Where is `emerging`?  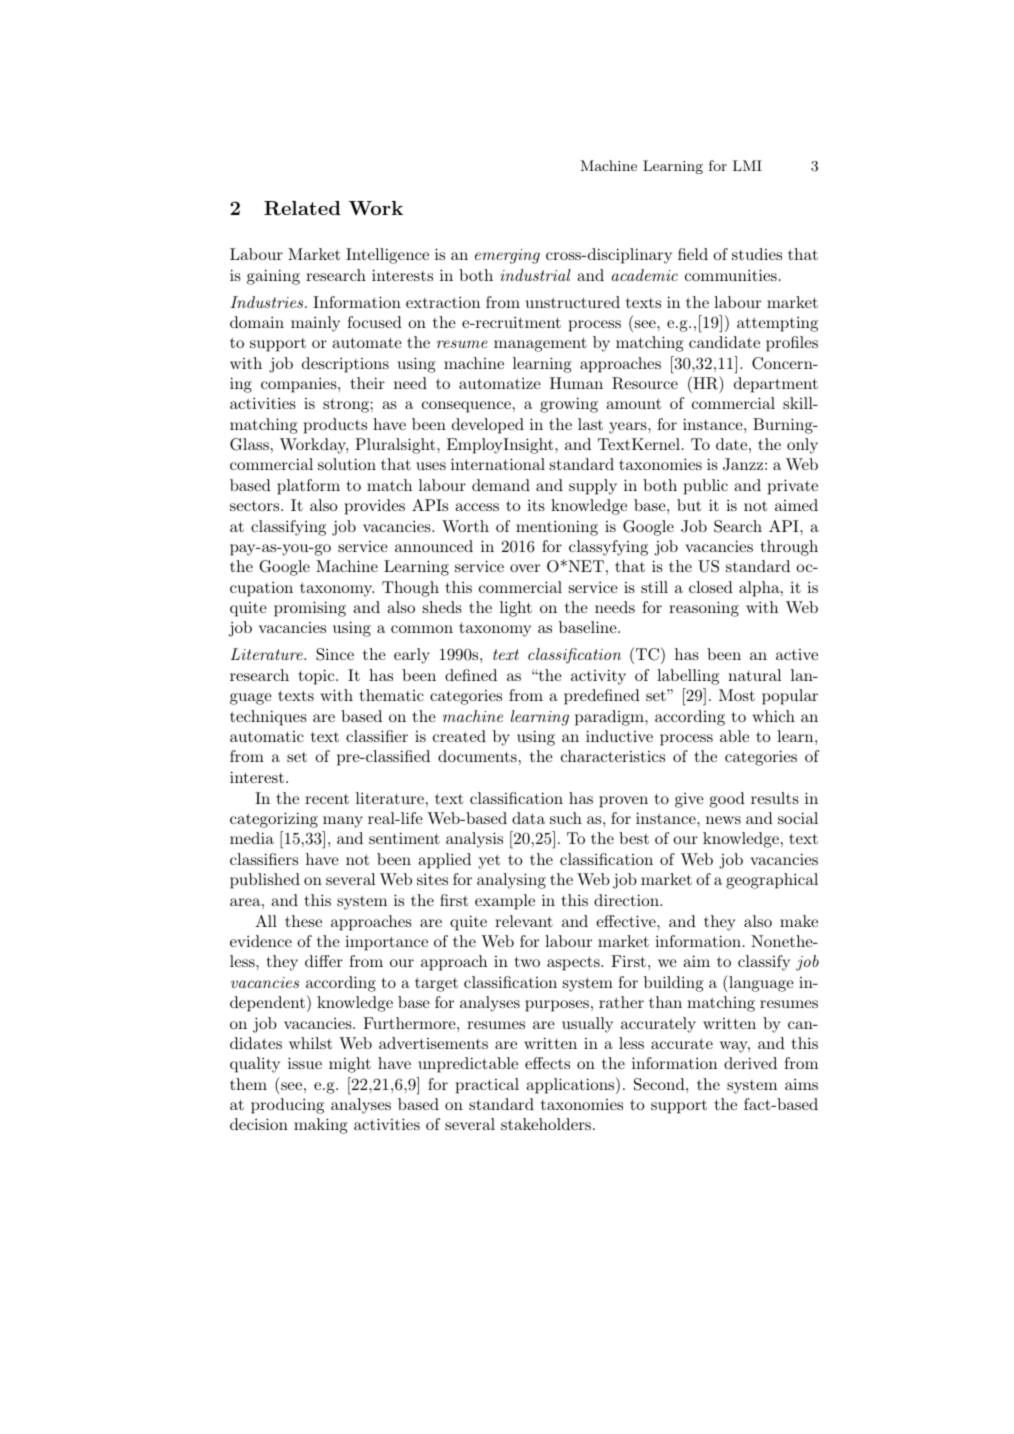 emerging is located at coordinates (507, 256).
